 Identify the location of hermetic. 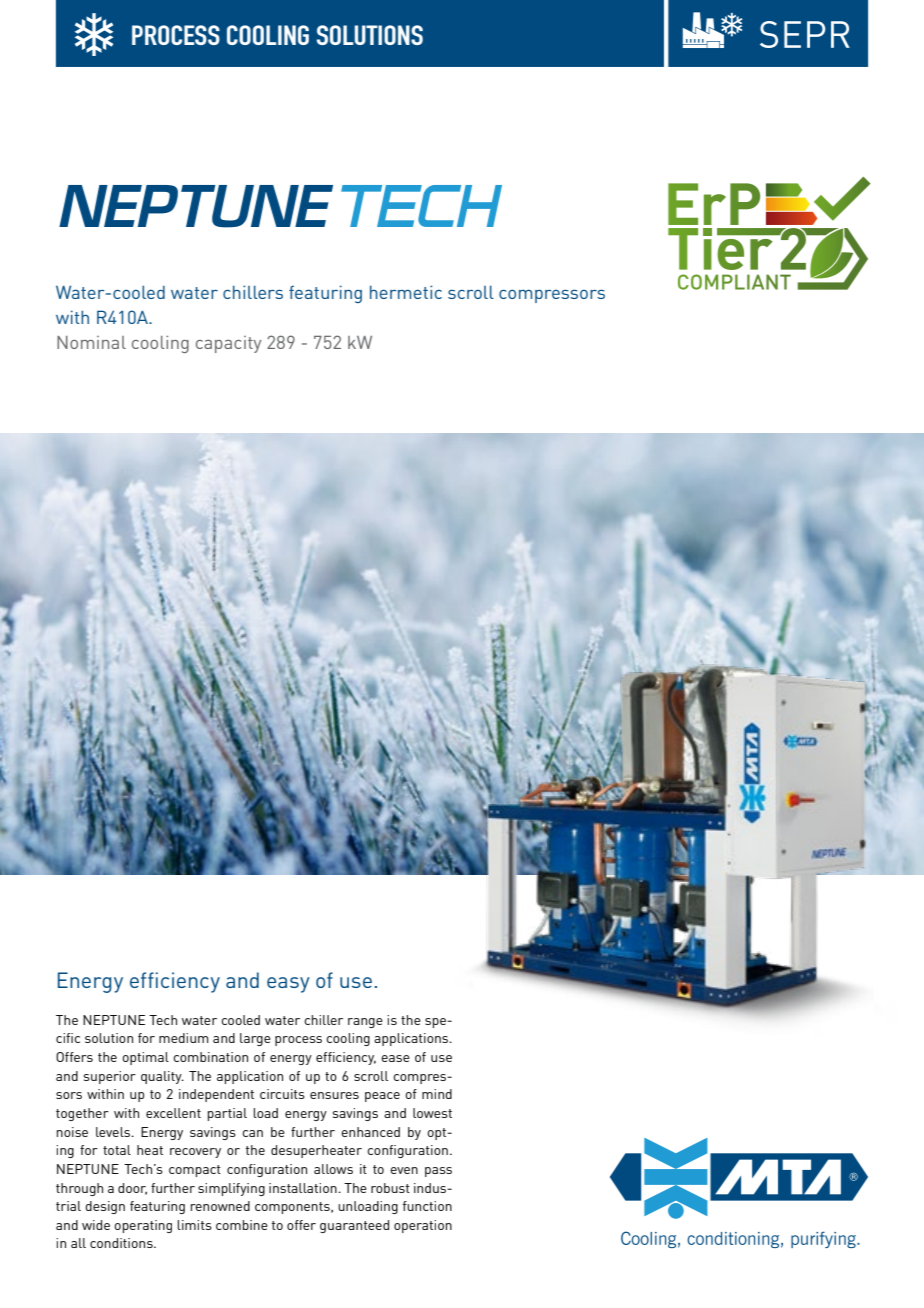
(406, 292).
